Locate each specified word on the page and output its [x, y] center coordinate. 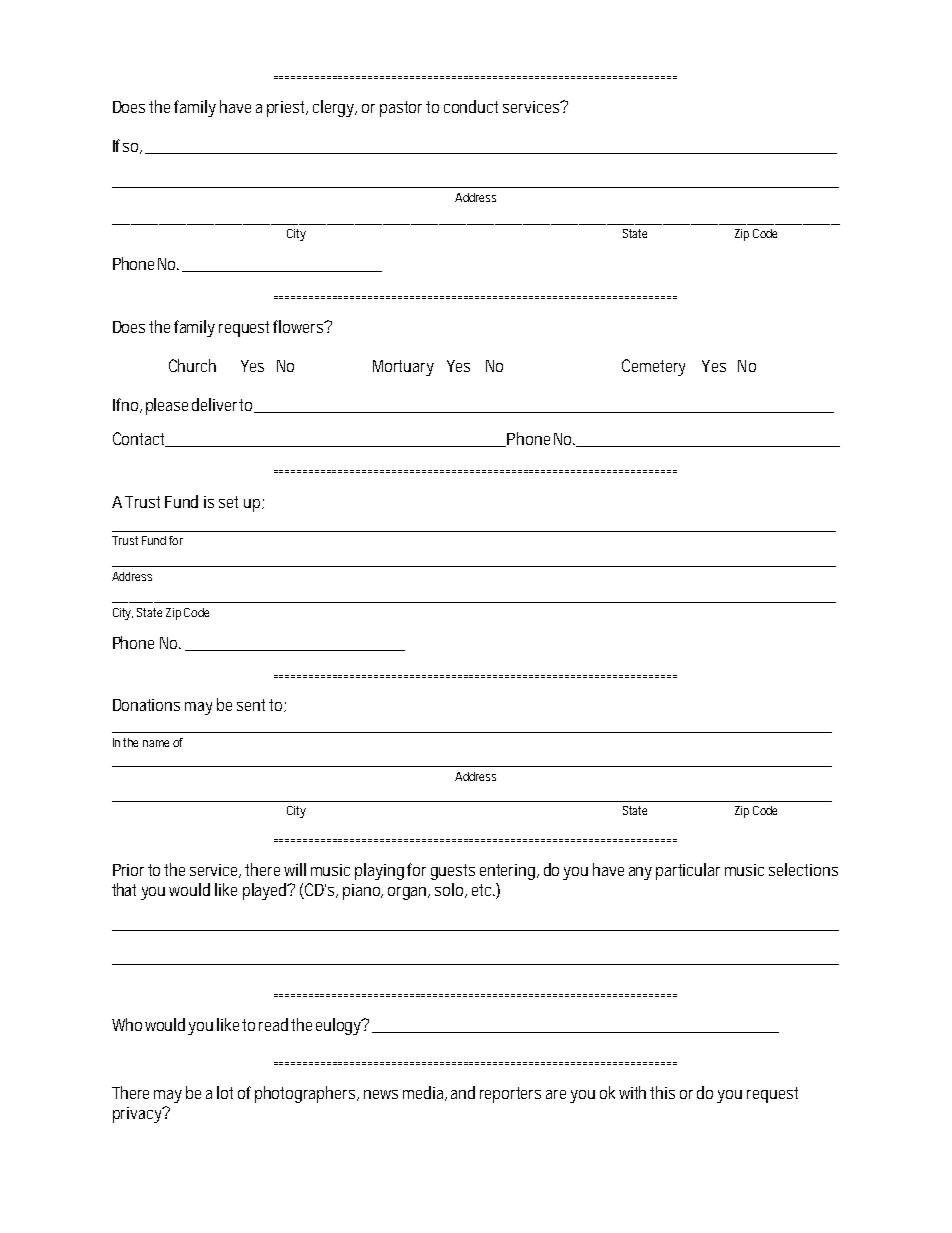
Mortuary [403, 368]
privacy [139, 1115]
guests [453, 872]
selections [803, 869]
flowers [300, 326]
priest [287, 109]
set [228, 502]
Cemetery [653, 367]
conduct [471, 106]
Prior [131, 870]
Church [192, 365]
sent [253, 705]
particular [688, 871]
